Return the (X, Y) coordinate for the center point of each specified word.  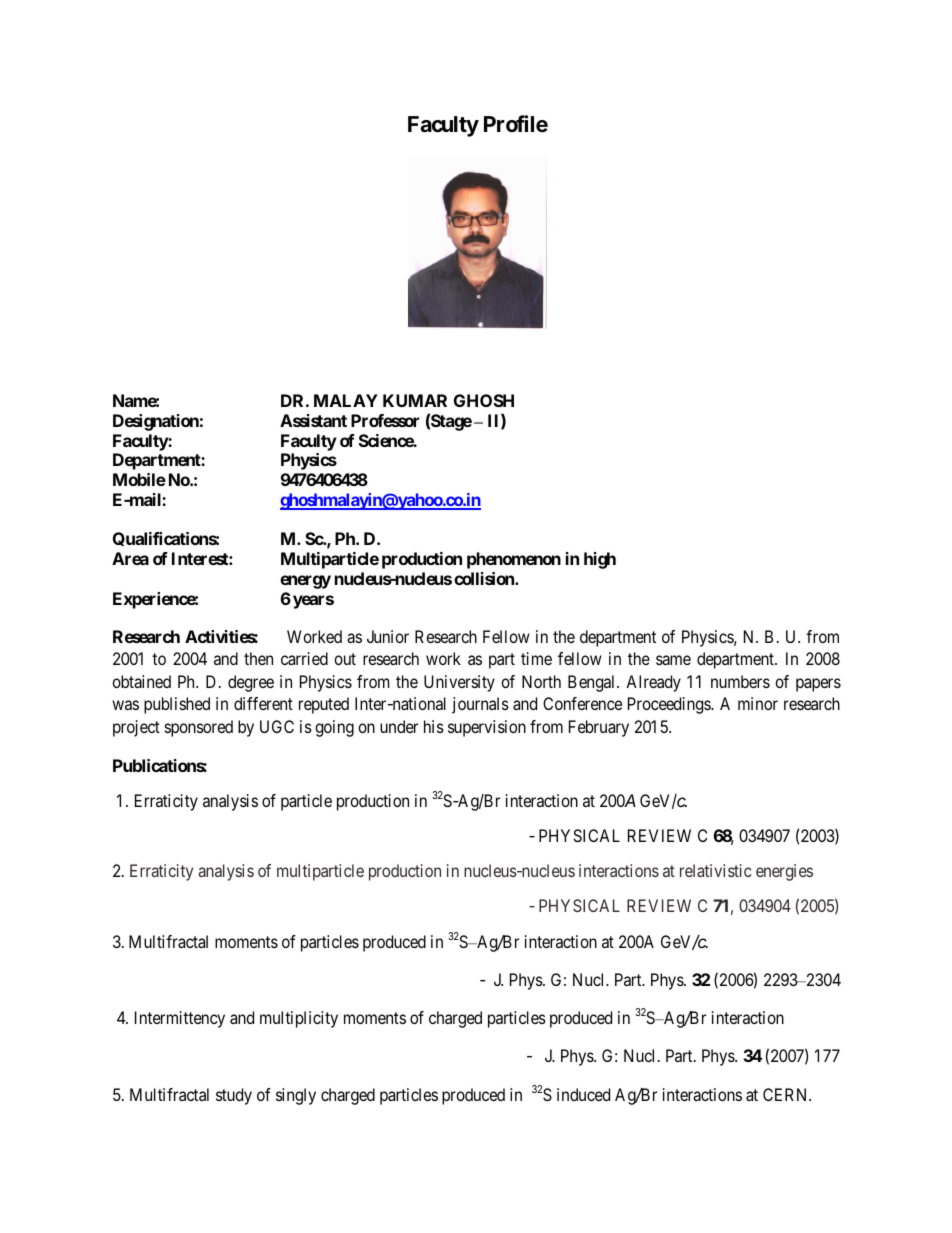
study (234, 1096)
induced (583, 1094)
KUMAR (415, 400)
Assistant (313, 420)
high (600, 560)
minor (758, 703)
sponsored (199, 728)
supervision (487, 728)
